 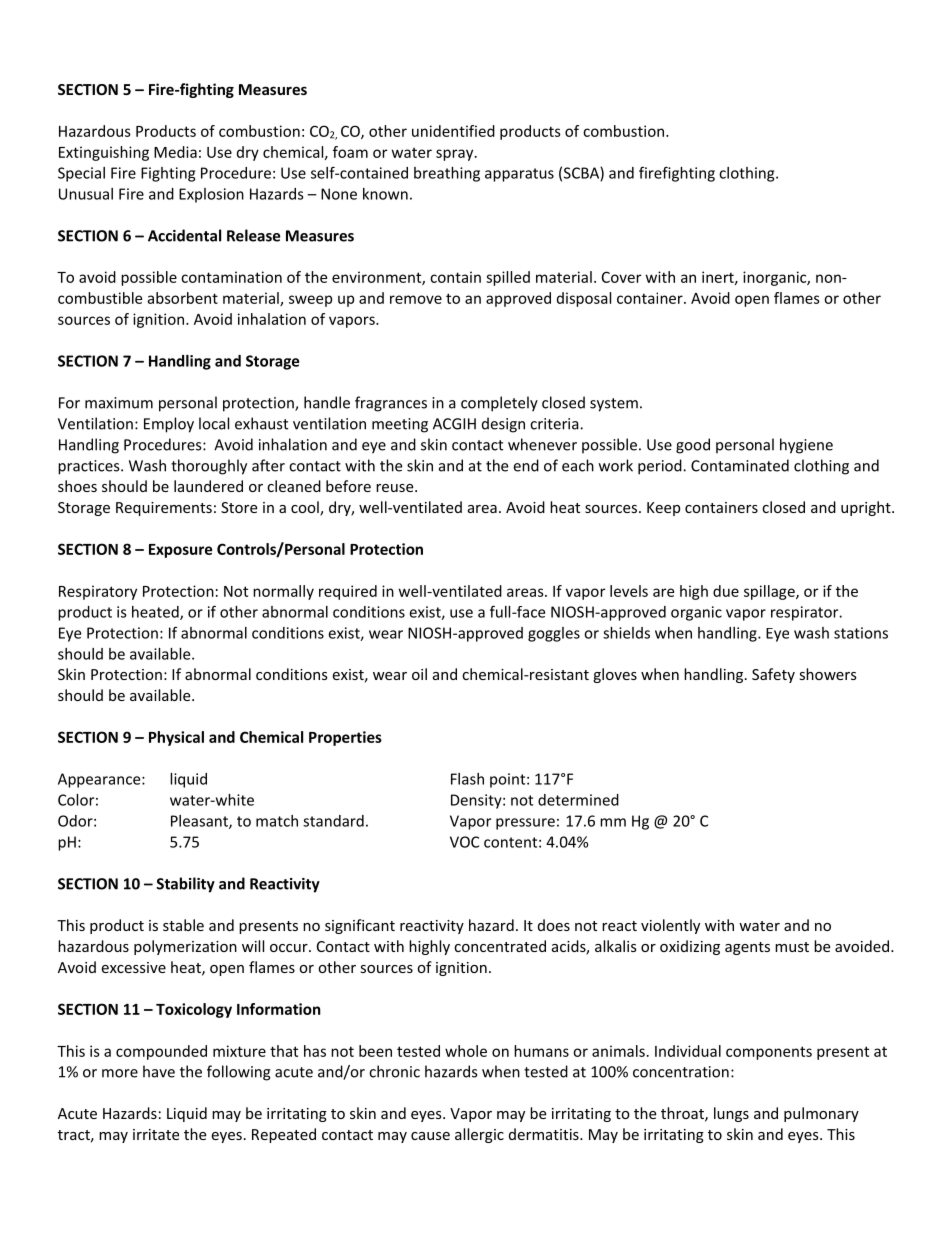 What do you see at coordinates (499, 404) in the screenshot?
I see `completely` at bounding box center [499, 404].
